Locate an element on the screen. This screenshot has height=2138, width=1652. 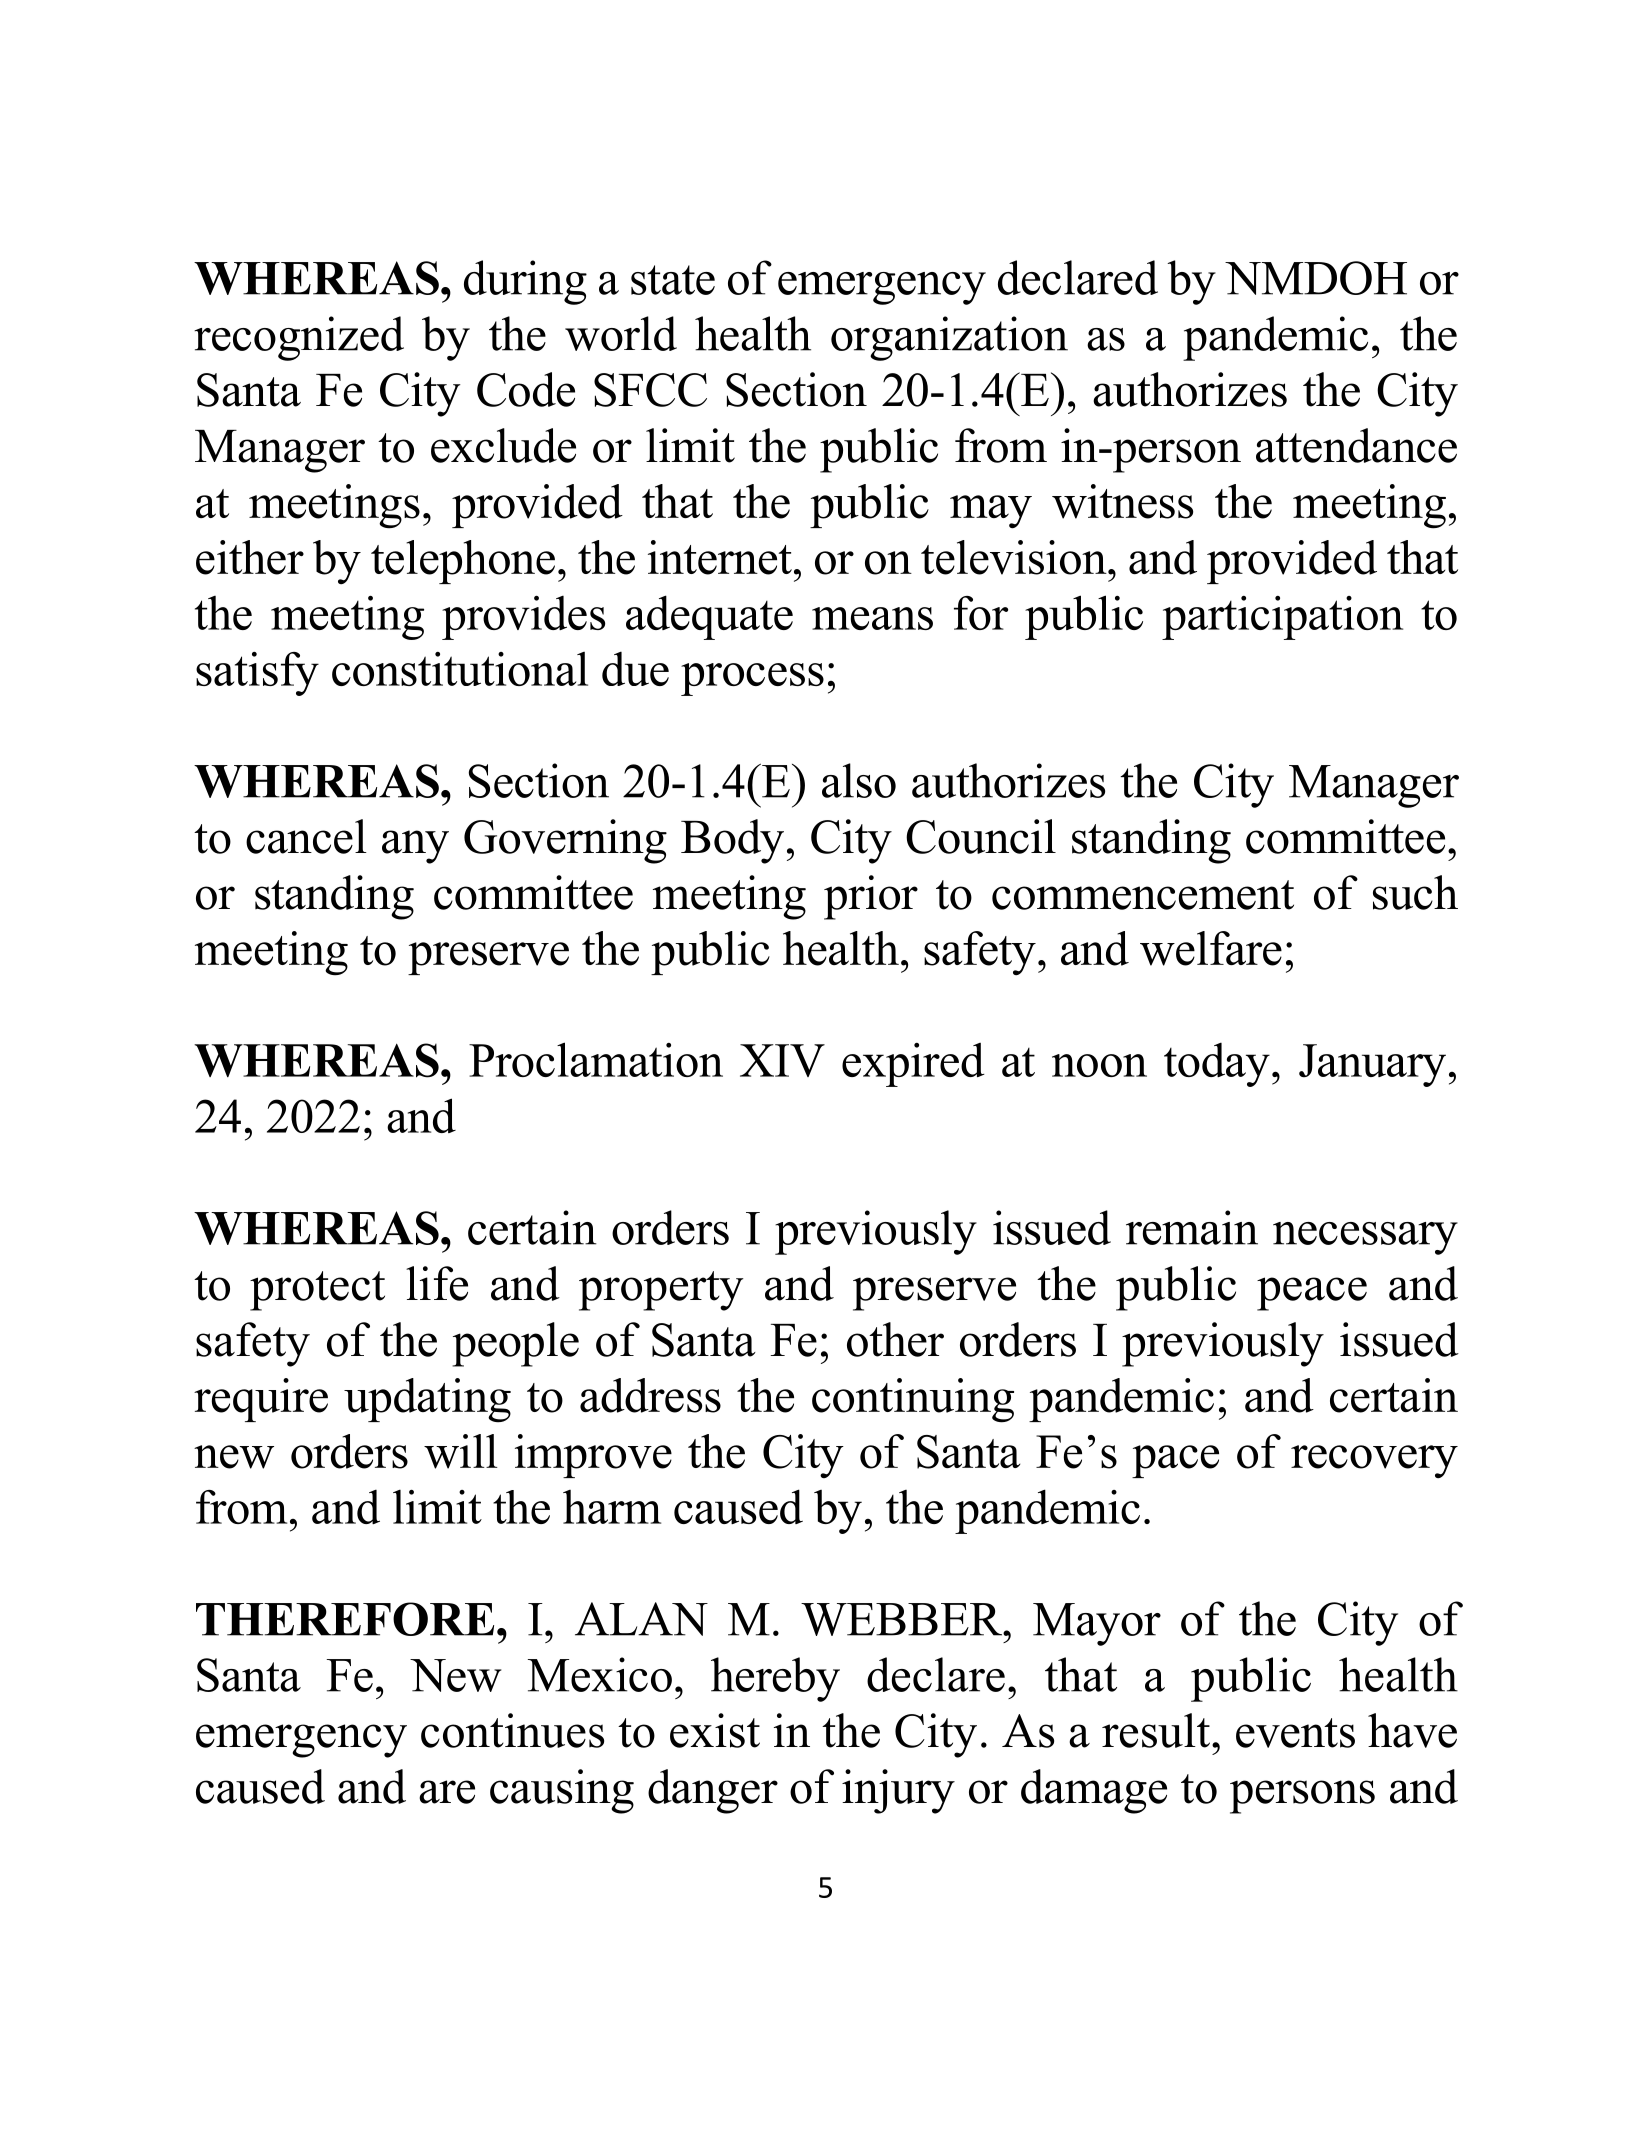
recognized is located at coordinates (299, 338).
